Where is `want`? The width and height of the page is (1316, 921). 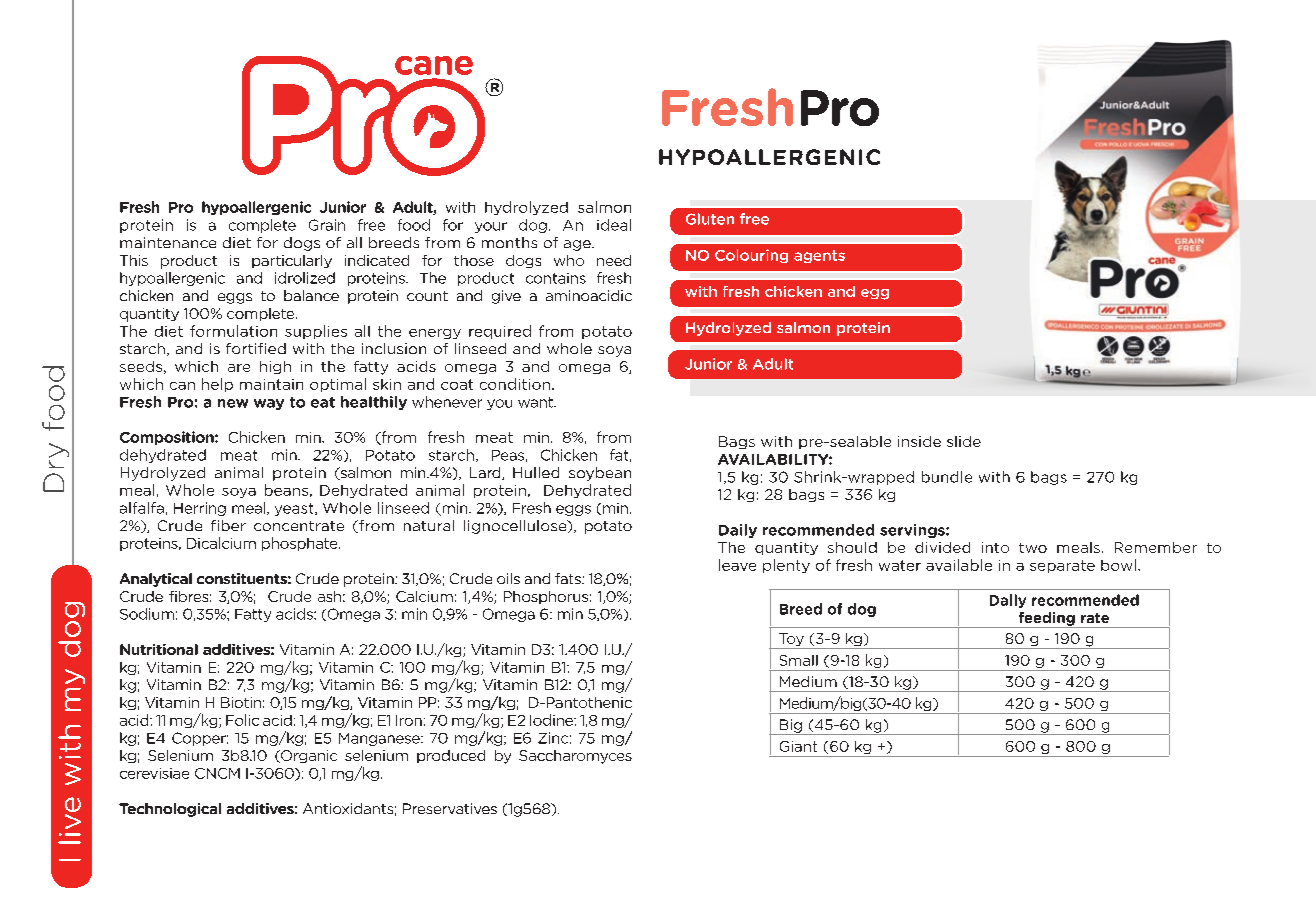 want is located at coordinates (537, 402).
